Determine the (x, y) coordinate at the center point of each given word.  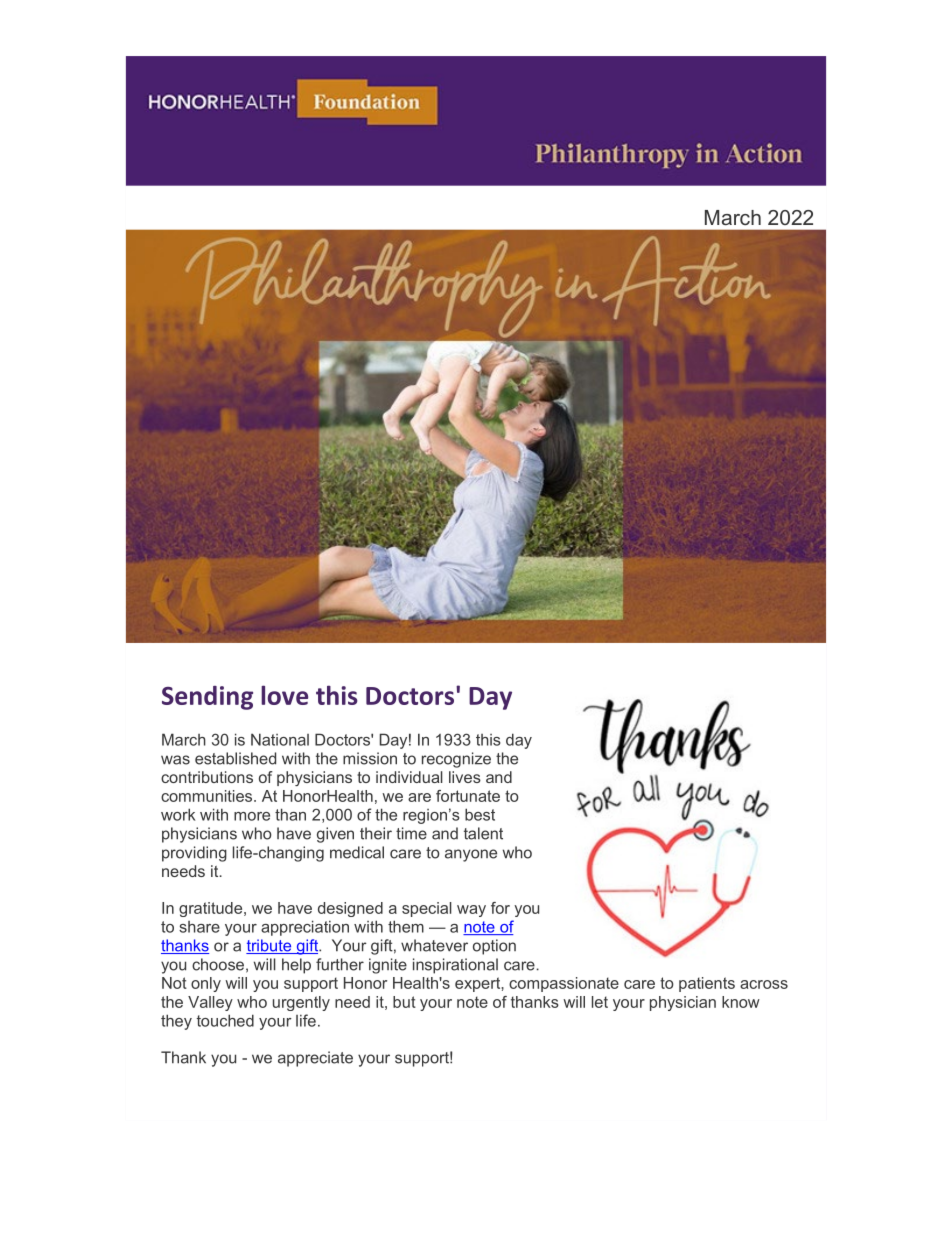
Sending (207, 698)
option (494, 947)
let (600, 1002)
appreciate (315, 1059)
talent (483, 833)
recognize (456, 760)
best (480, 814)
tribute (270, 946)
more (252, 816)
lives (465, 777)
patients (707, 984)
